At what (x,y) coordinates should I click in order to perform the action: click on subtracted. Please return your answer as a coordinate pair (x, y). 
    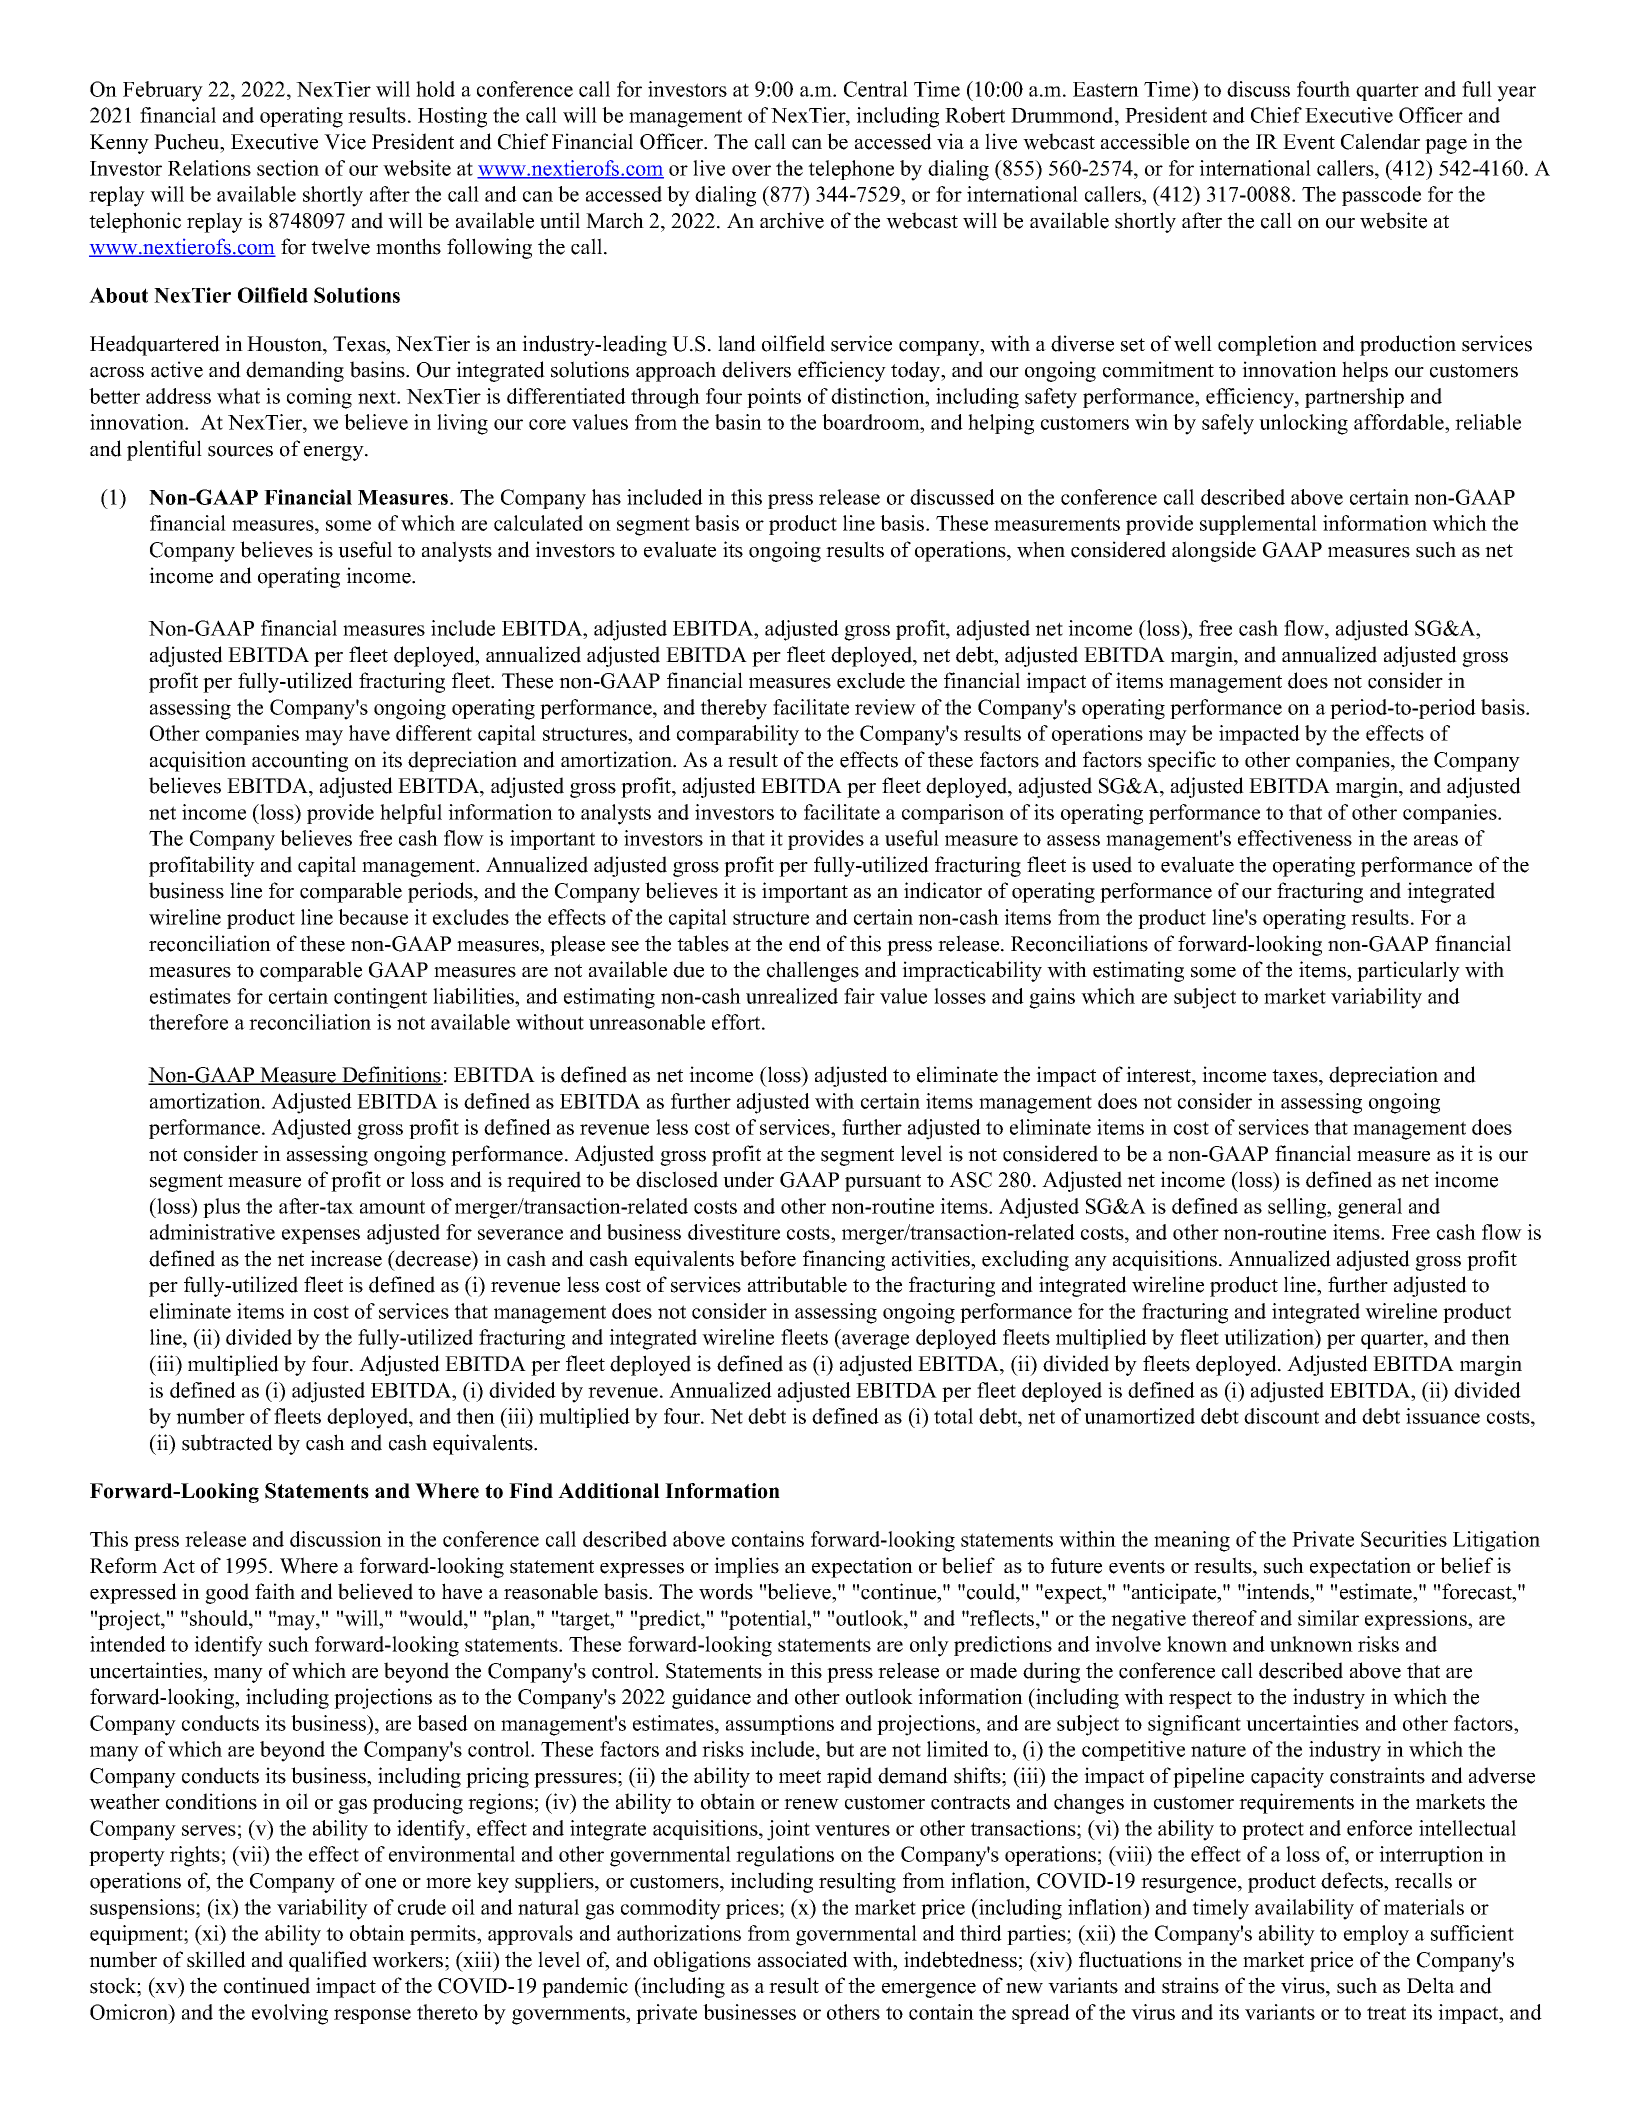
    Looking at the image, I should click on (227, 1442).
